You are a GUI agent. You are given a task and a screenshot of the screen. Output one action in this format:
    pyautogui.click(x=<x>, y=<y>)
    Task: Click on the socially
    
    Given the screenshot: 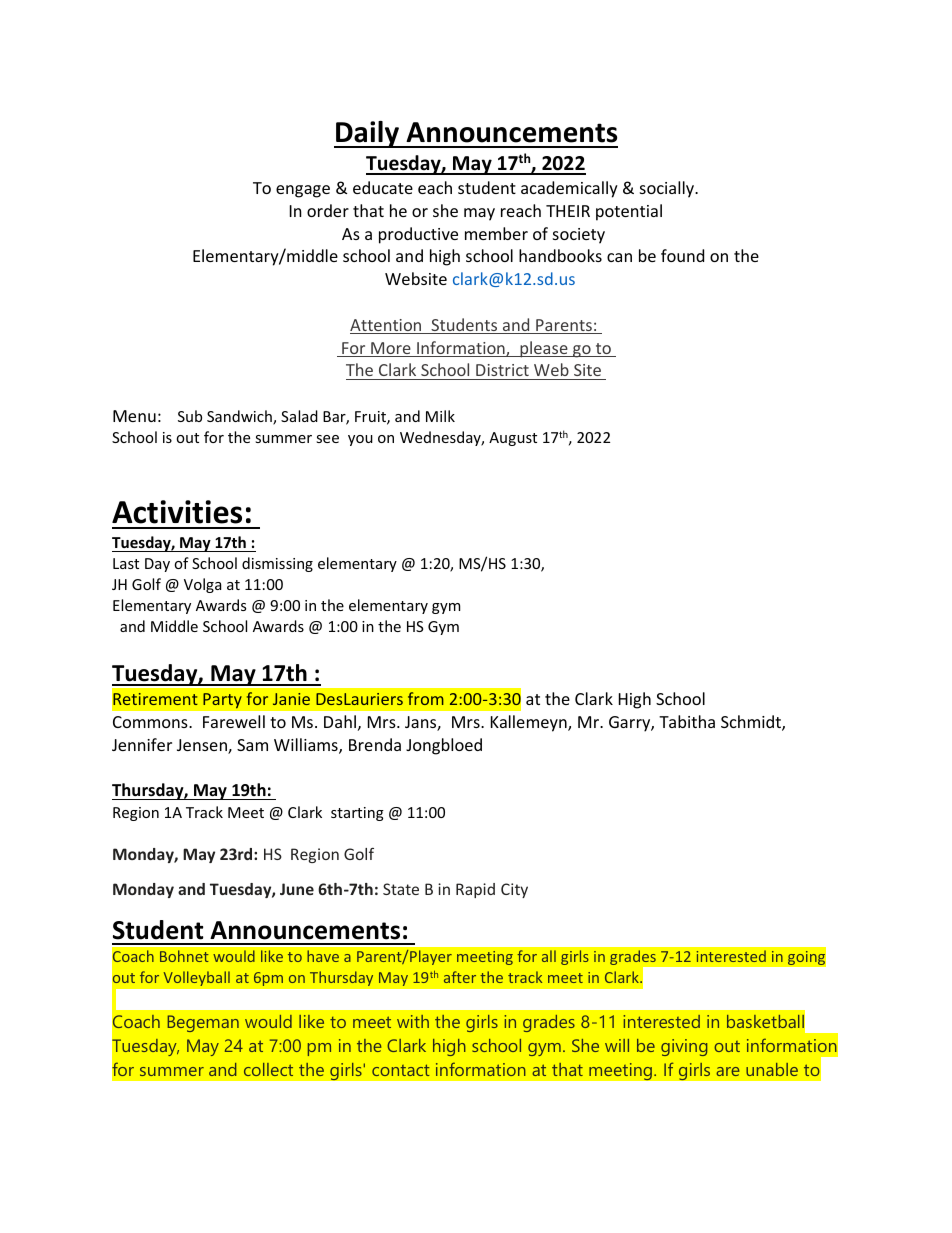 What is the action you would take?
    pyautogui.click(x=668, y=189)
